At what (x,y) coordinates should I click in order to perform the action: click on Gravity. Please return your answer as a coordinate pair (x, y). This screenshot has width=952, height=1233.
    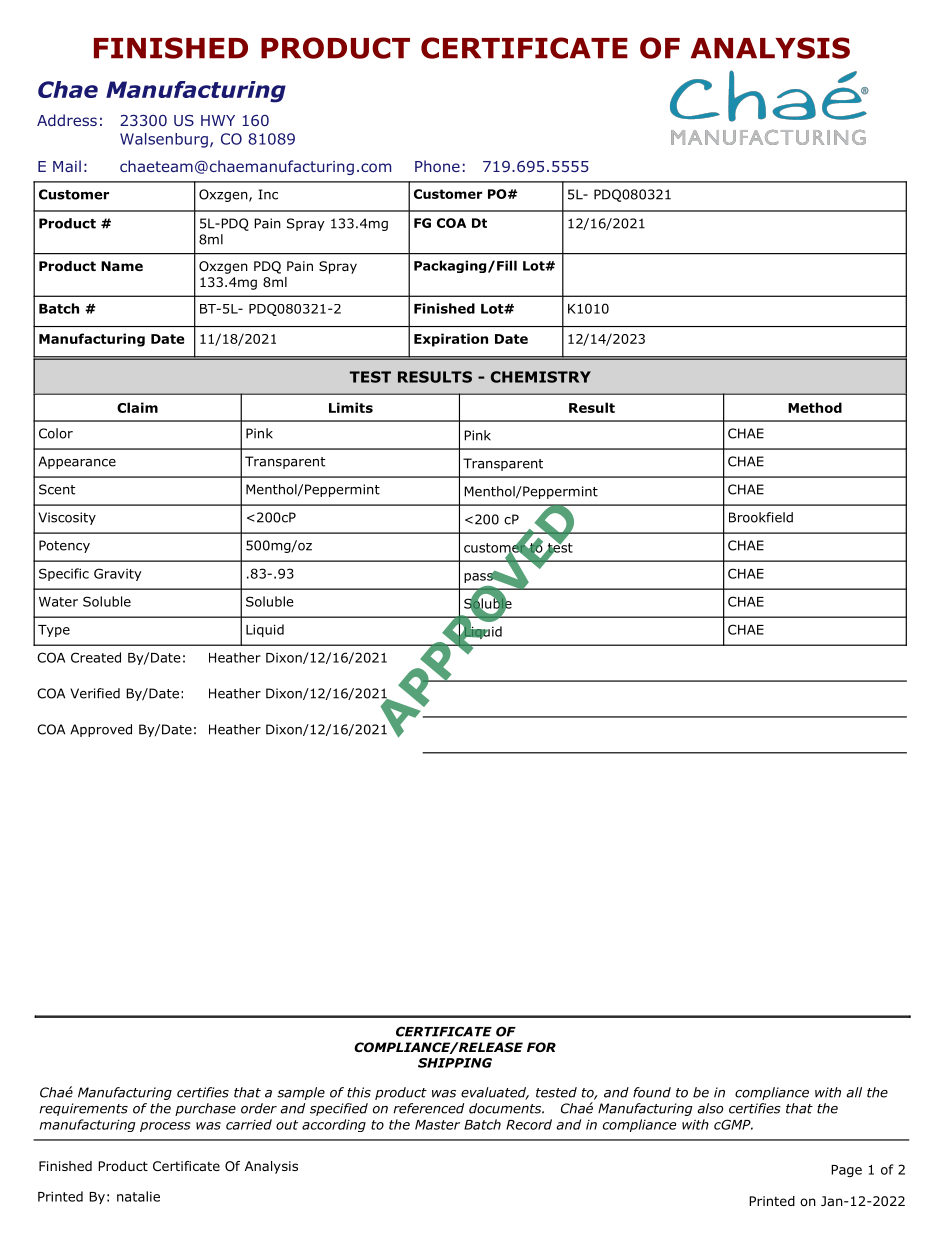
    Looking at the image, I should click on (118, 574).
